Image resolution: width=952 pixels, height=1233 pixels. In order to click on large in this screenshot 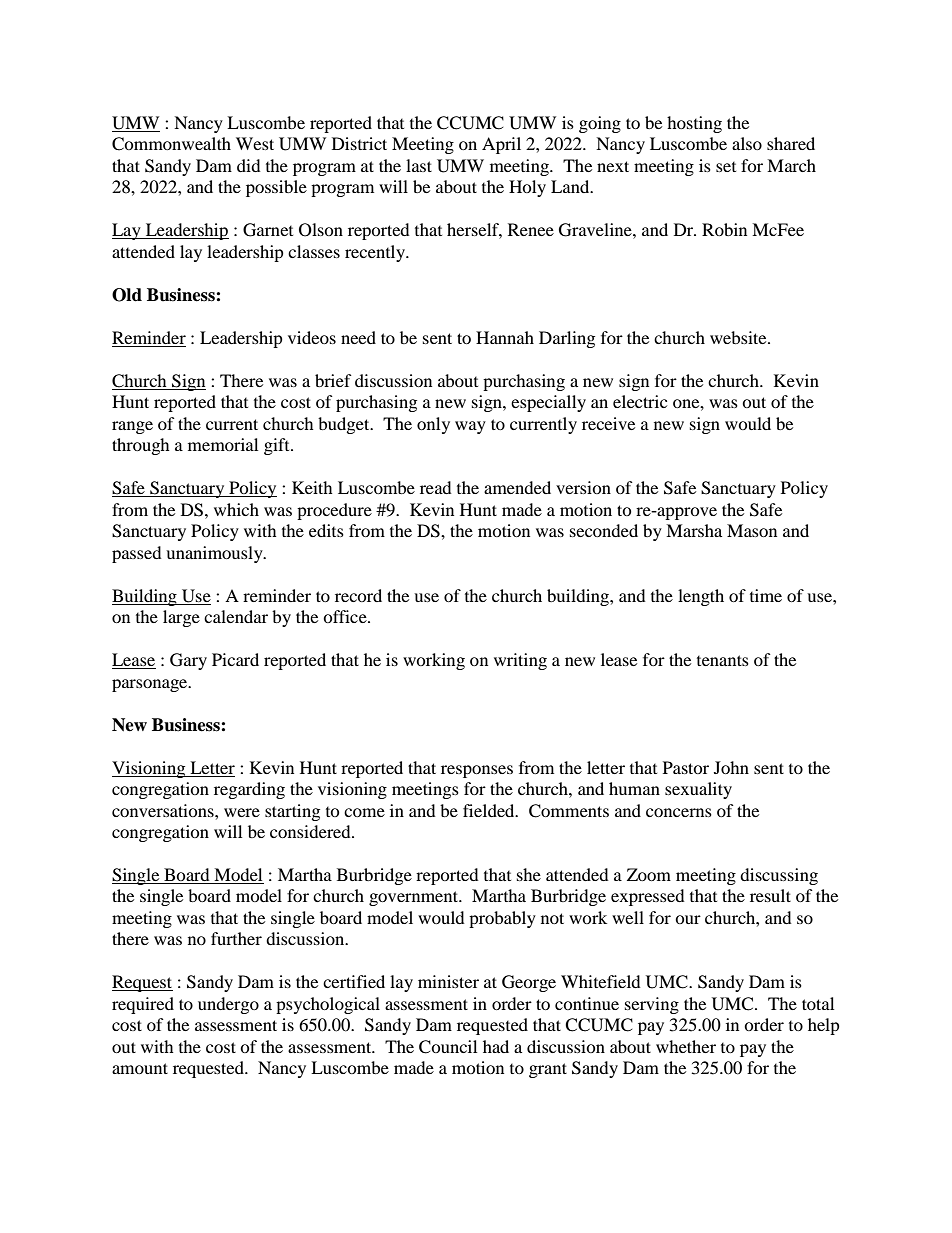, I will do `click(181, 618)`.
